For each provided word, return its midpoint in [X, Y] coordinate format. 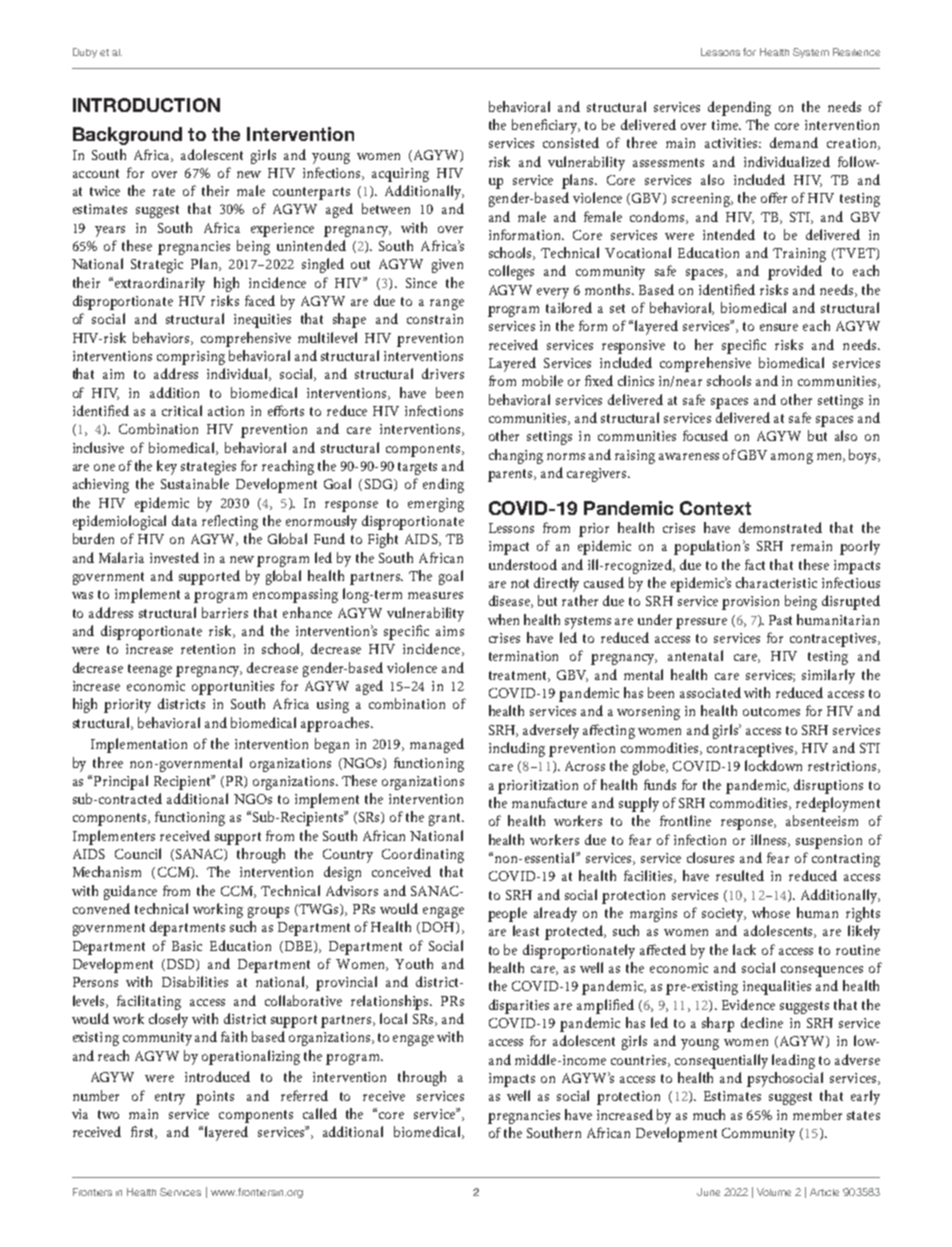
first [144, 1132]
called [320, 1113]
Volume [774, 1192]
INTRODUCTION [146, 105]
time [726, 125]
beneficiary [546, 126]
